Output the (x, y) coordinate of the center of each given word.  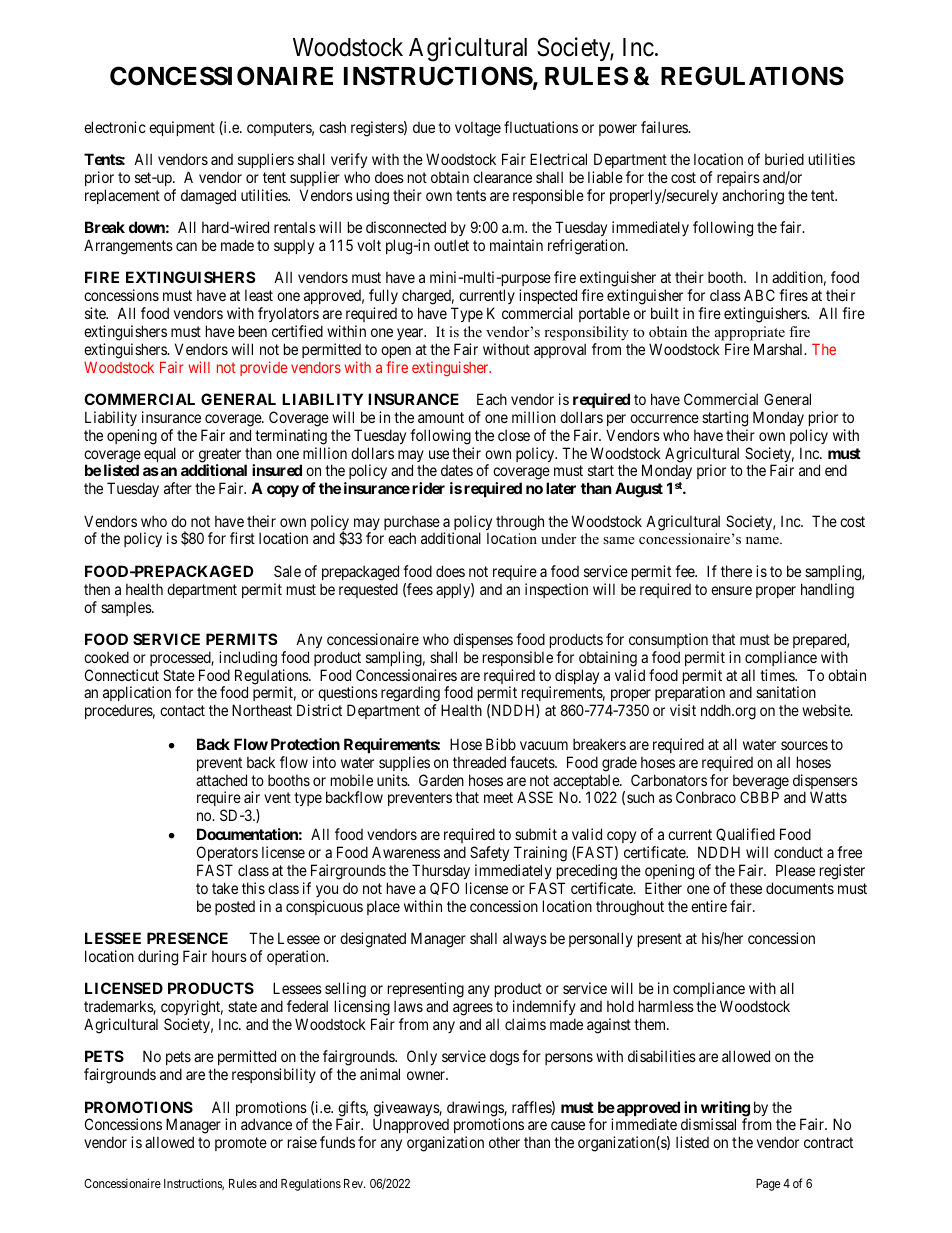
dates (457, 470)
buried (784, 159)
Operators (227, 855)
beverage (761, 783)
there (736, 571)
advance (266, 1124)
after (178, 488)
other (504, 1142)
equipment (182, 128)
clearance (502, 177)
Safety (489, 855)
